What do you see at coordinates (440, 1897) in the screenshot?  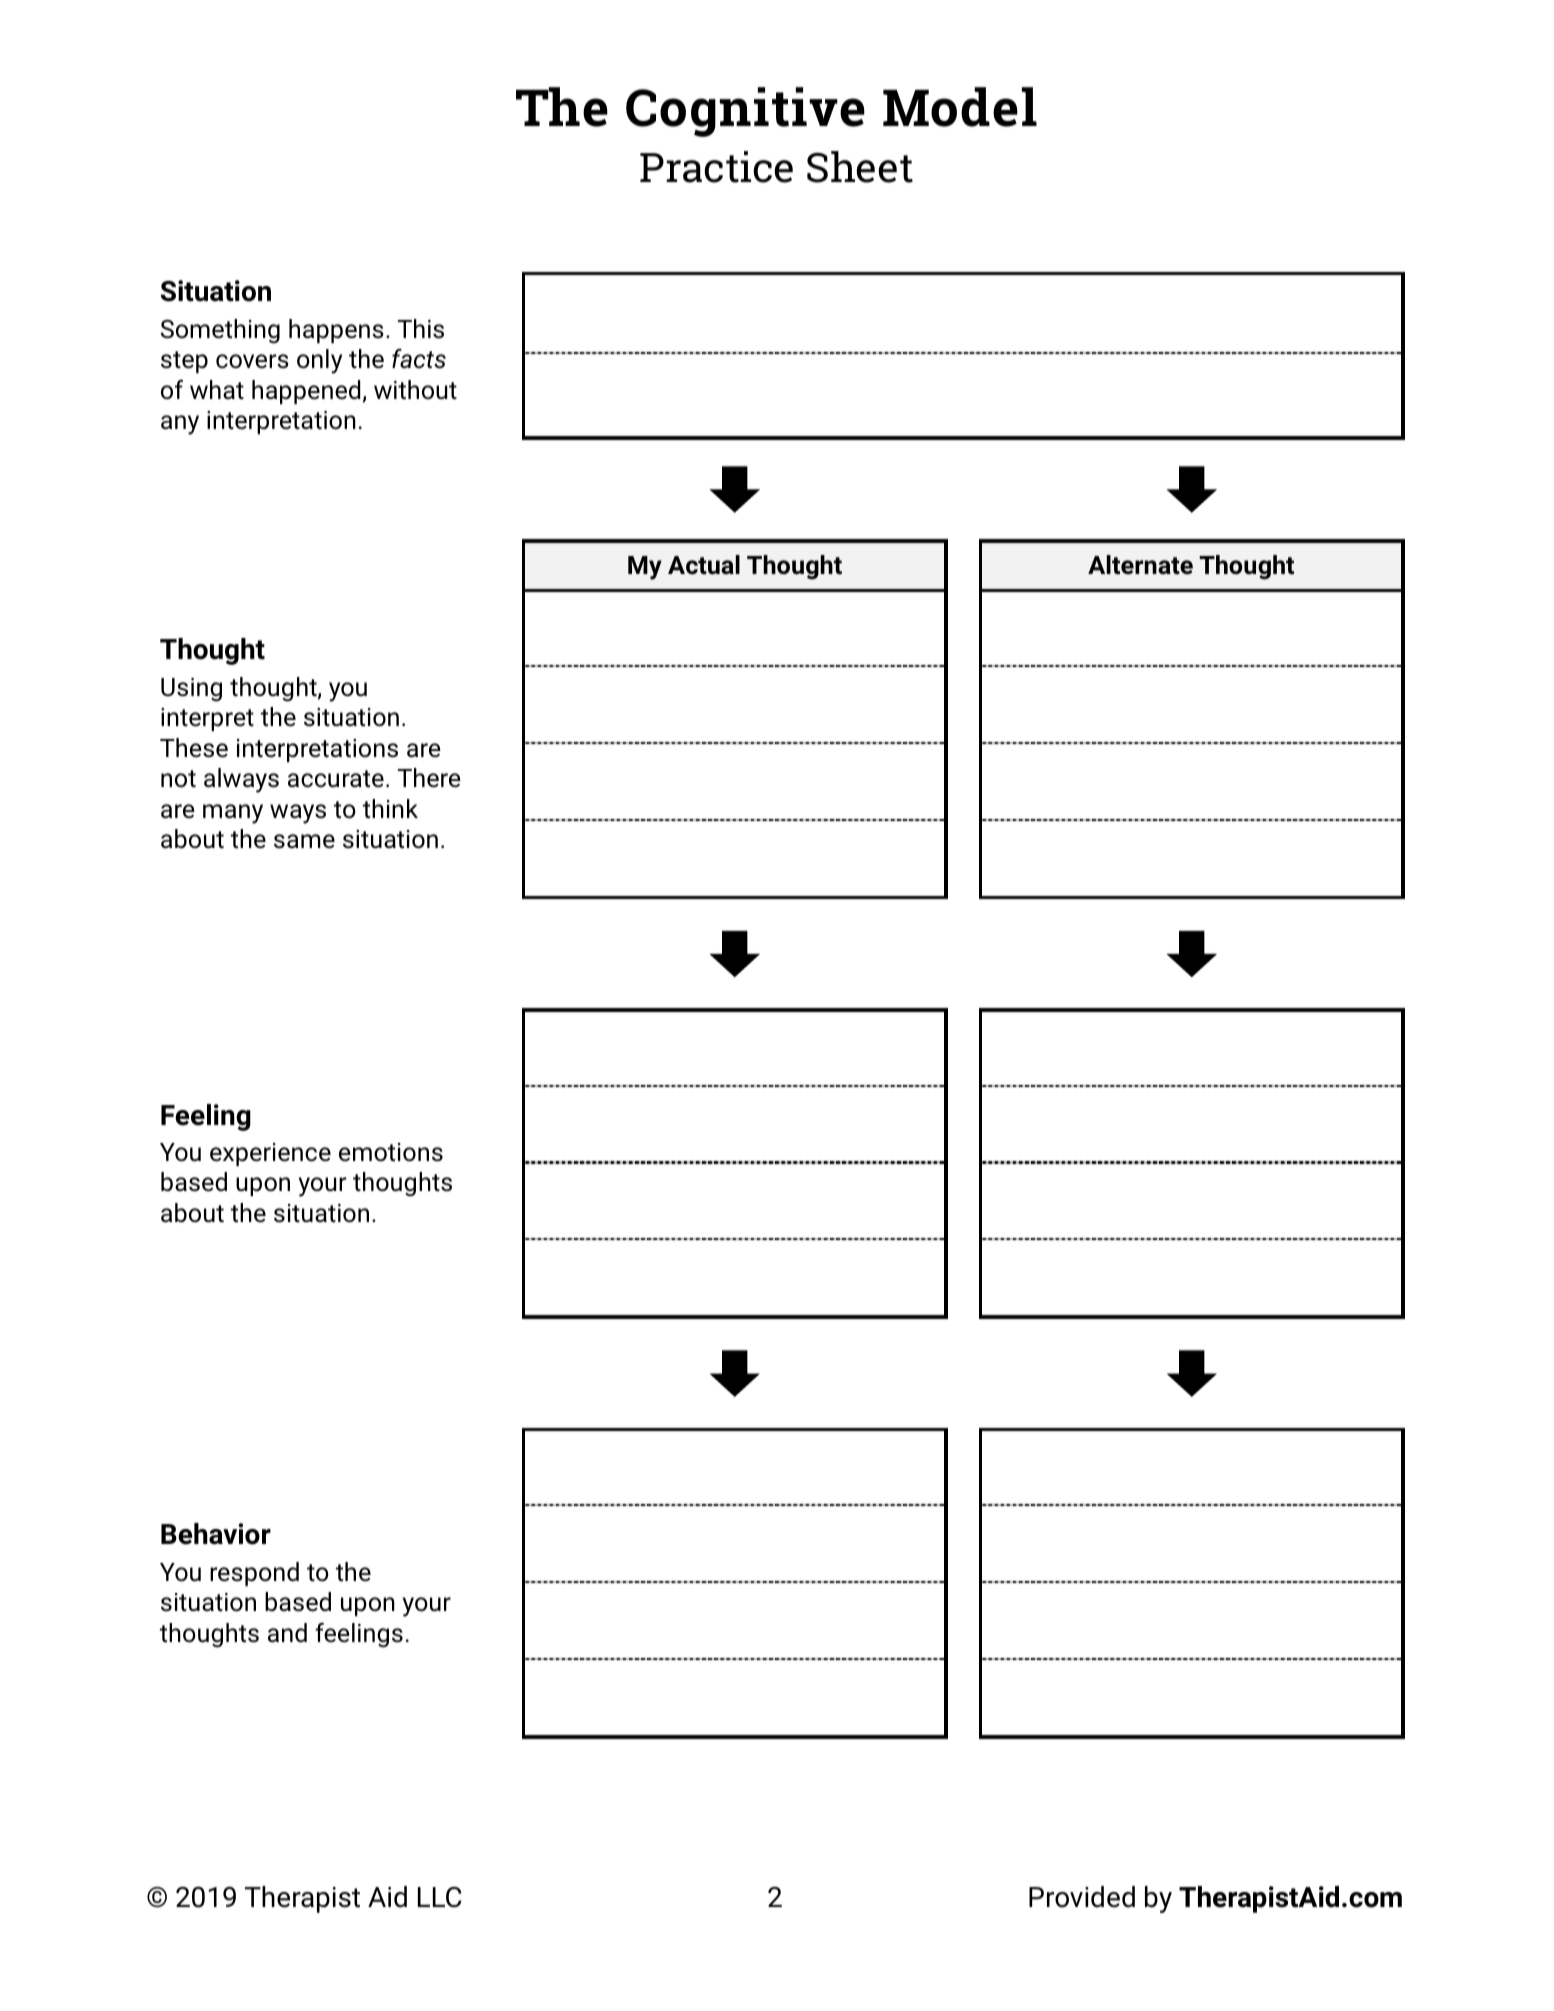 I see `LLC` at bounding box center [440, 1897].
